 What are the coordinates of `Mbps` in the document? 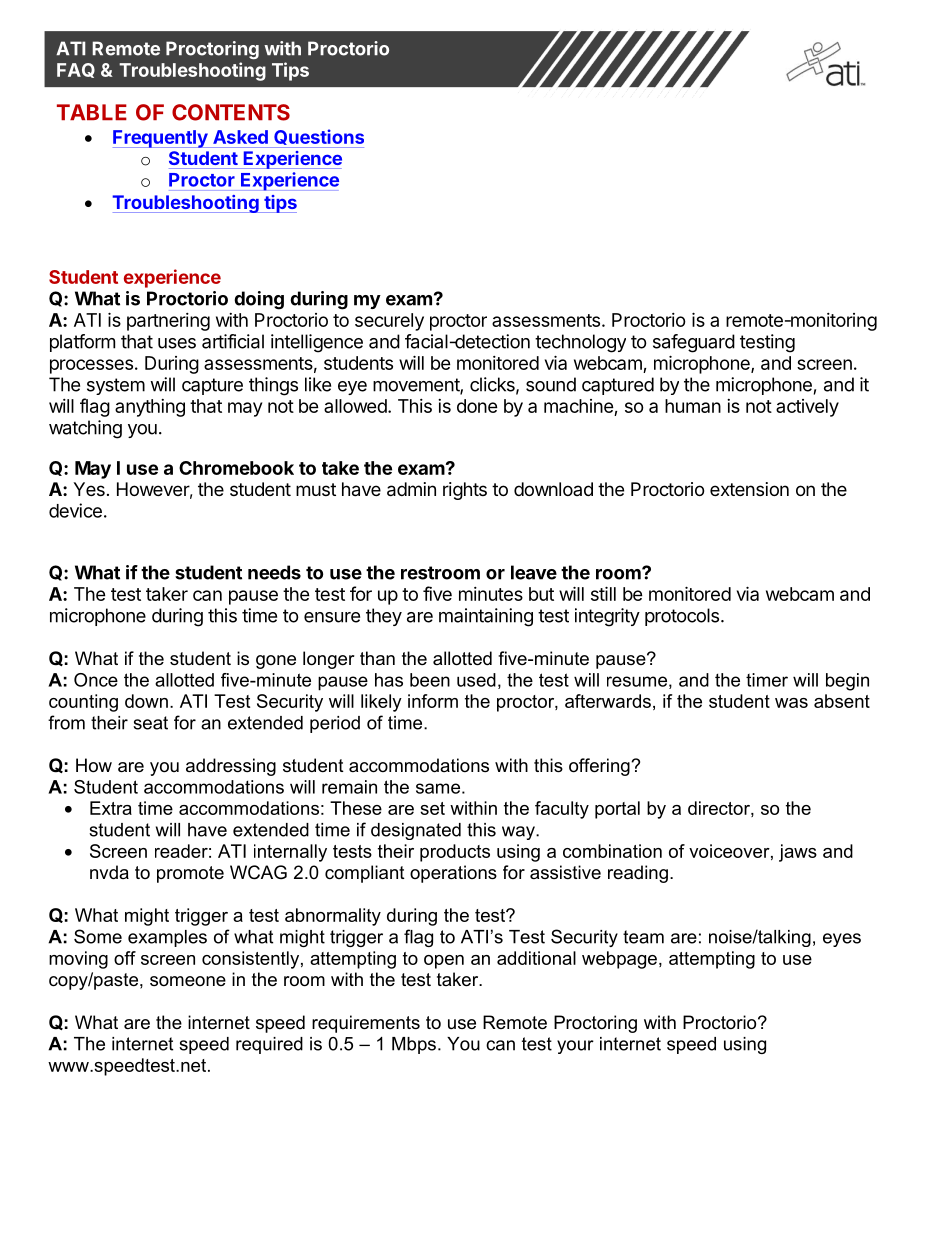 It's located at (414, 1045).
